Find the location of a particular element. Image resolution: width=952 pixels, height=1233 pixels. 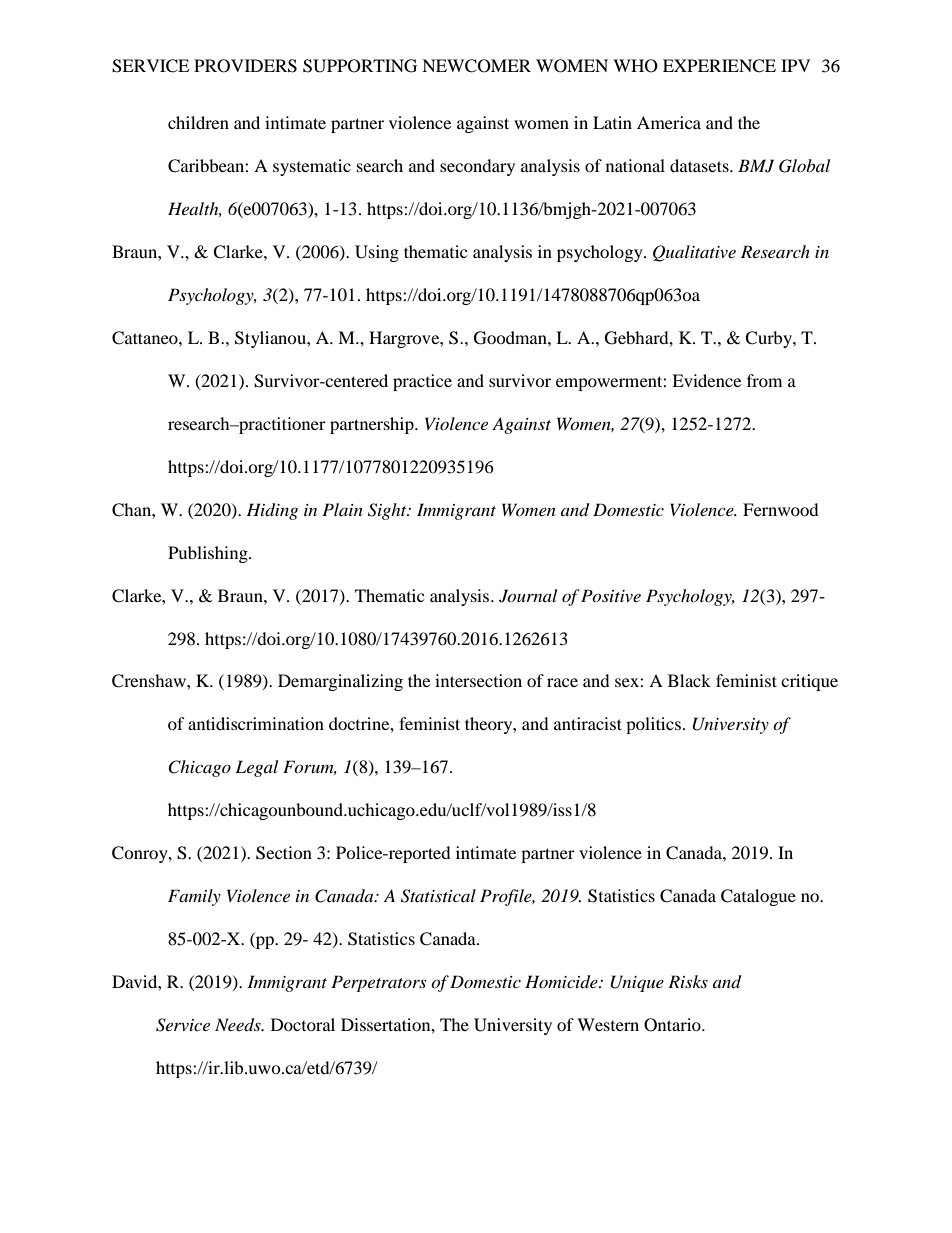

Evidence is located at coordinates (706, 380).
